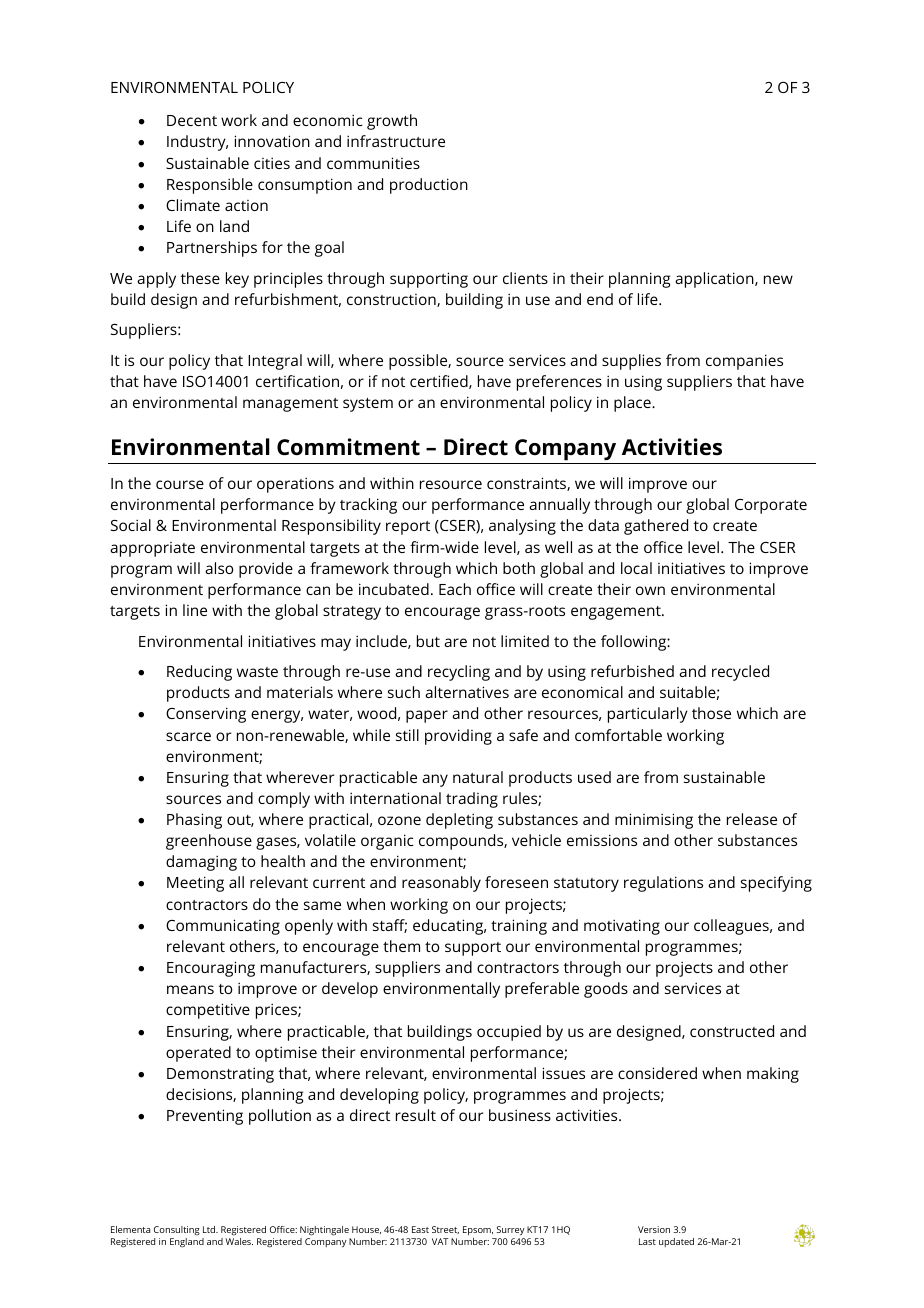 This screenshot has width=924, height=1308. I want to click on Ltd, so click(210, 1229).
